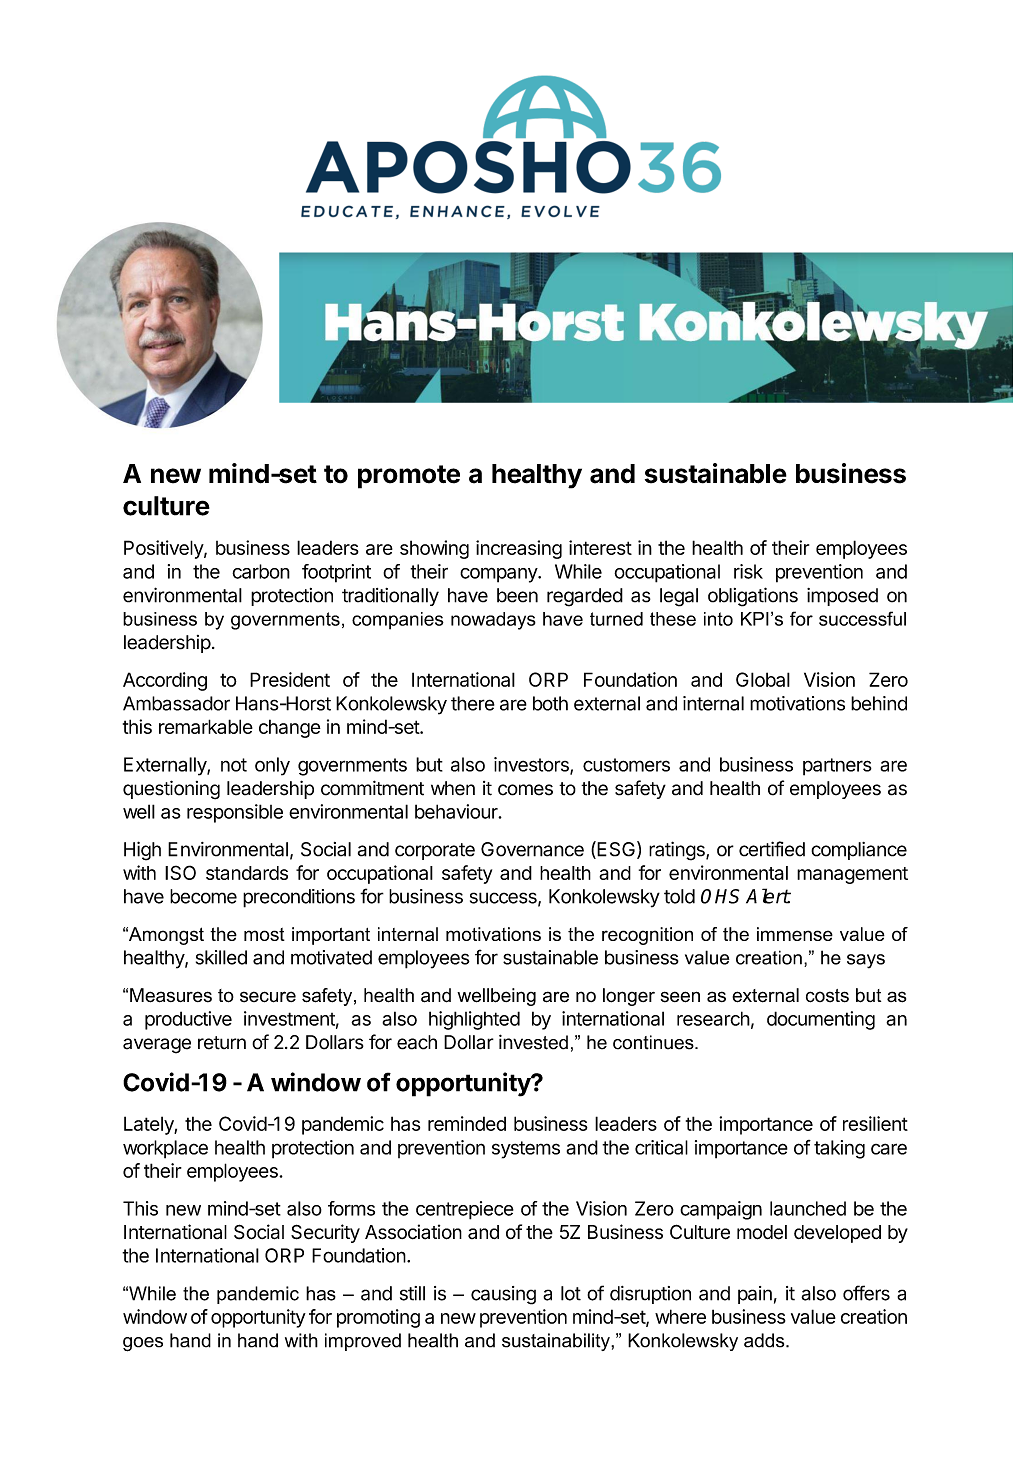 Image resolution: width=1030 pixels, height=1457 pixels. What do you see at coordinates (748, 571) in the screenshot?
I see `risk` at bounding box center [748, 571].
